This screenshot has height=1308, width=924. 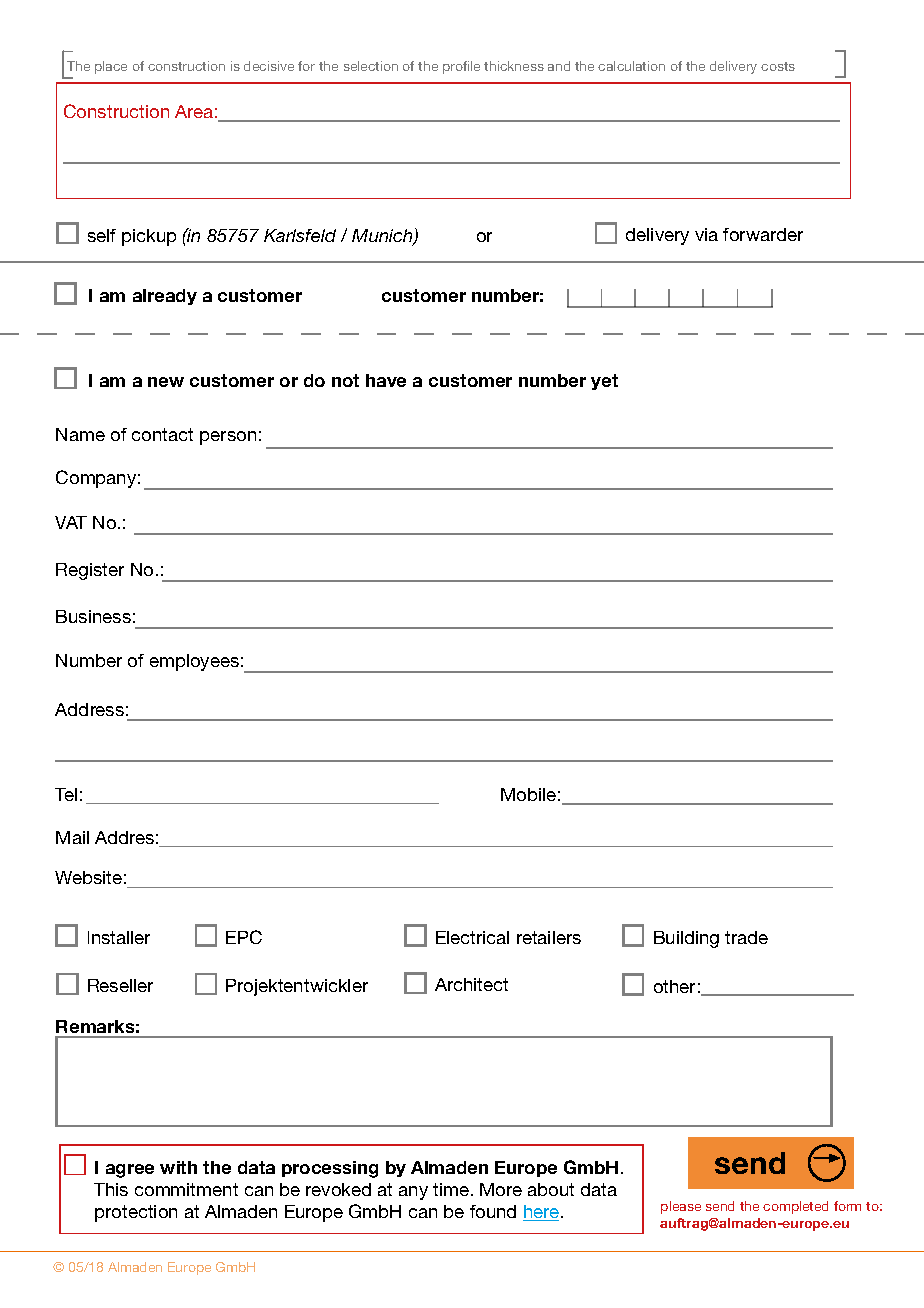 What do you see at coordinates (461, 67) in the screenshot?
I see `profile` at bounding box center [461, 67].
